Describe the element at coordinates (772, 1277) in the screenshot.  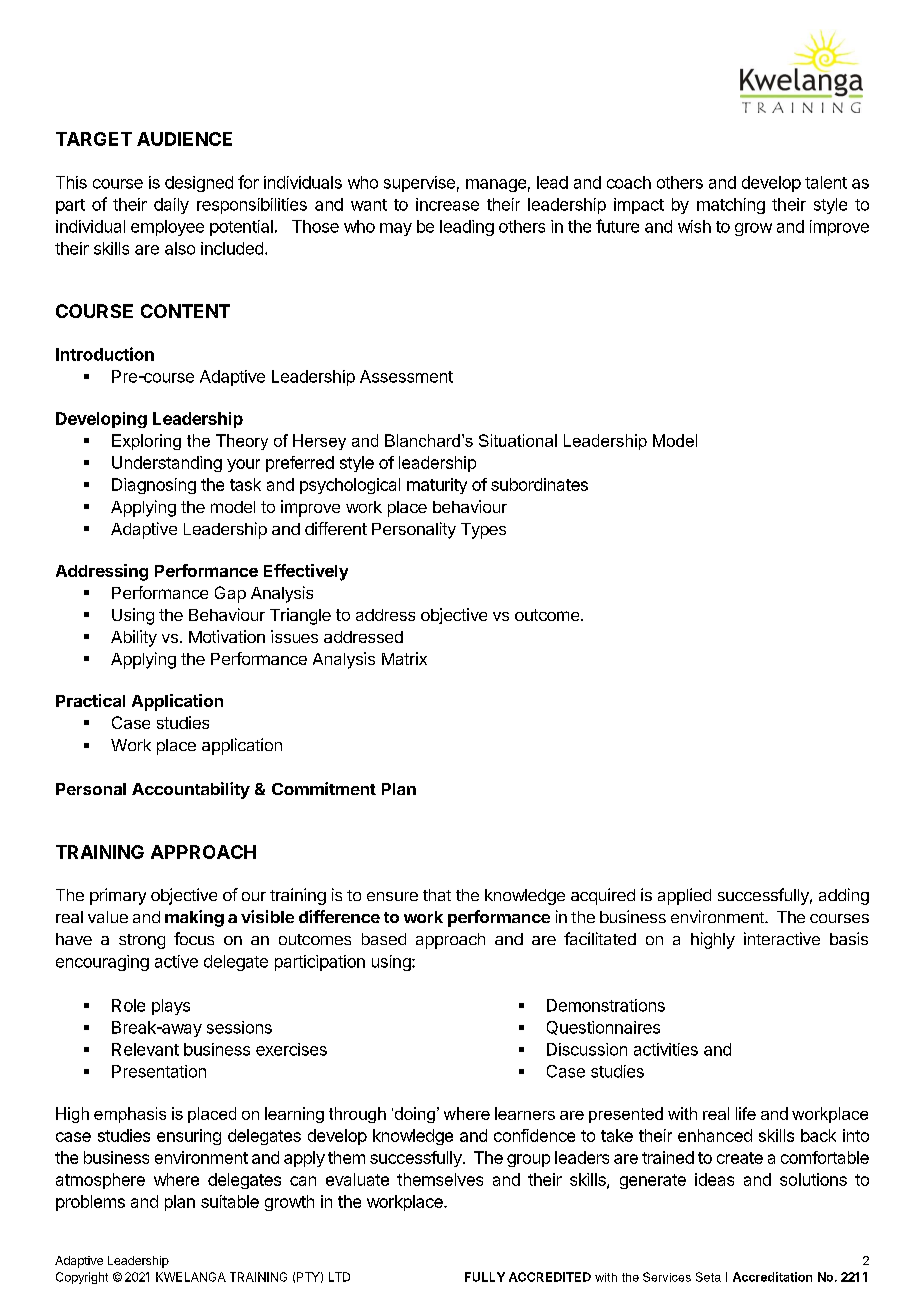
I see `Accreditation` at that location.
